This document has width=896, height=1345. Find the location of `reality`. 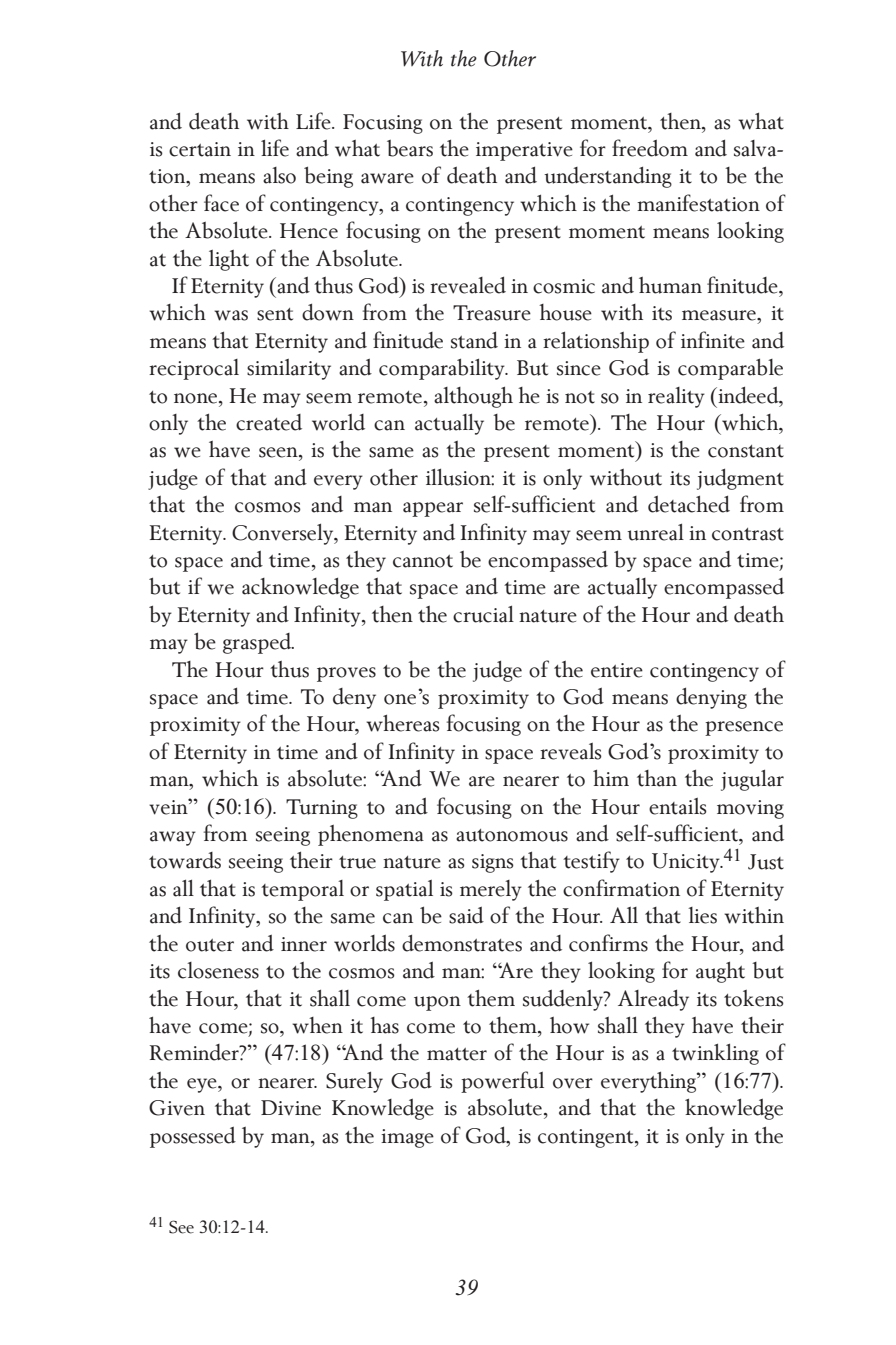

reality is located at coordinates (676, 397).
